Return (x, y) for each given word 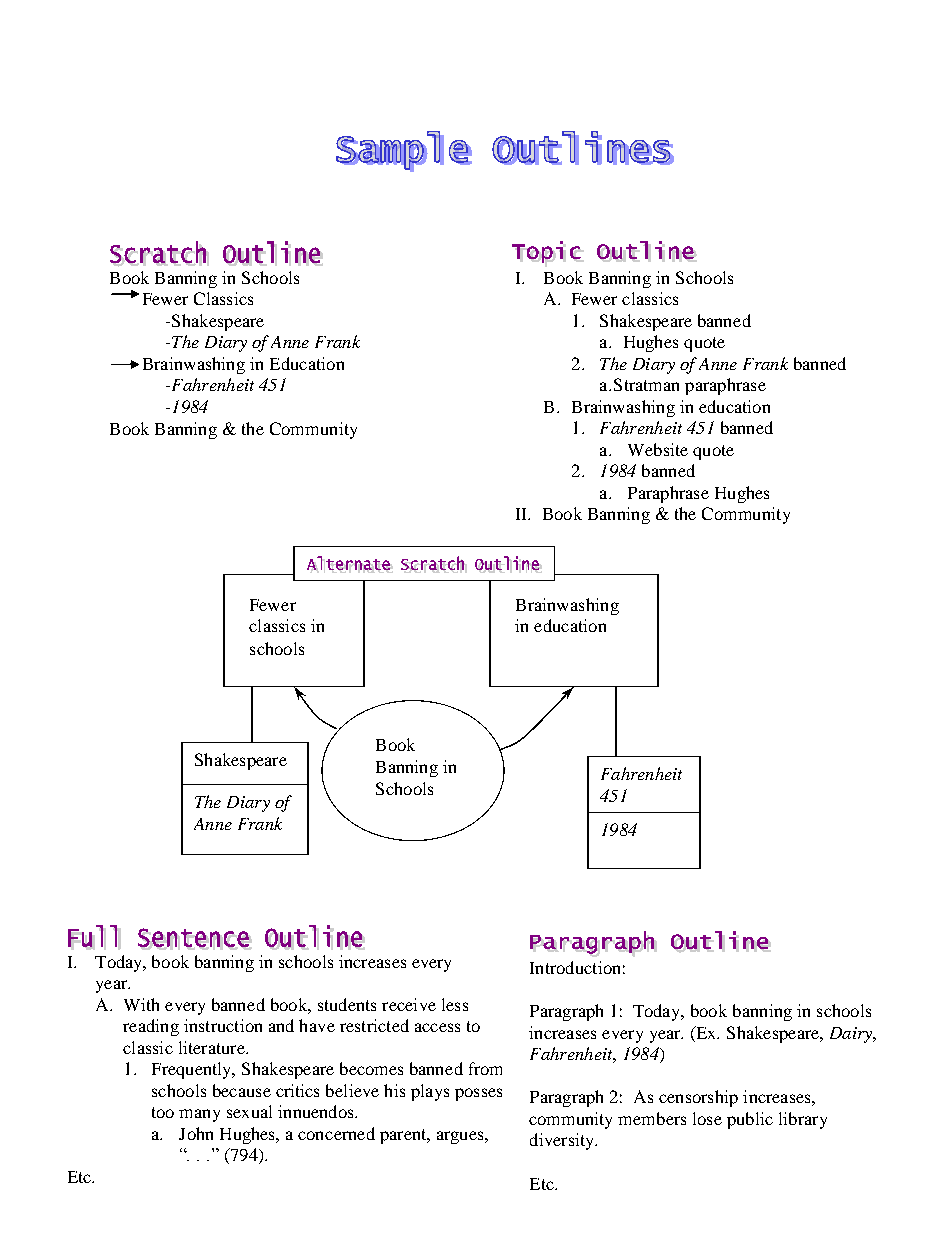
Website (658, 449)
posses (478, 1094)
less (455, 1004)
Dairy (852, 1035)
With (141, 1004)
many (199, 1115)
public (750, 1120)
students (347, 1004)
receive (409, 1004)
